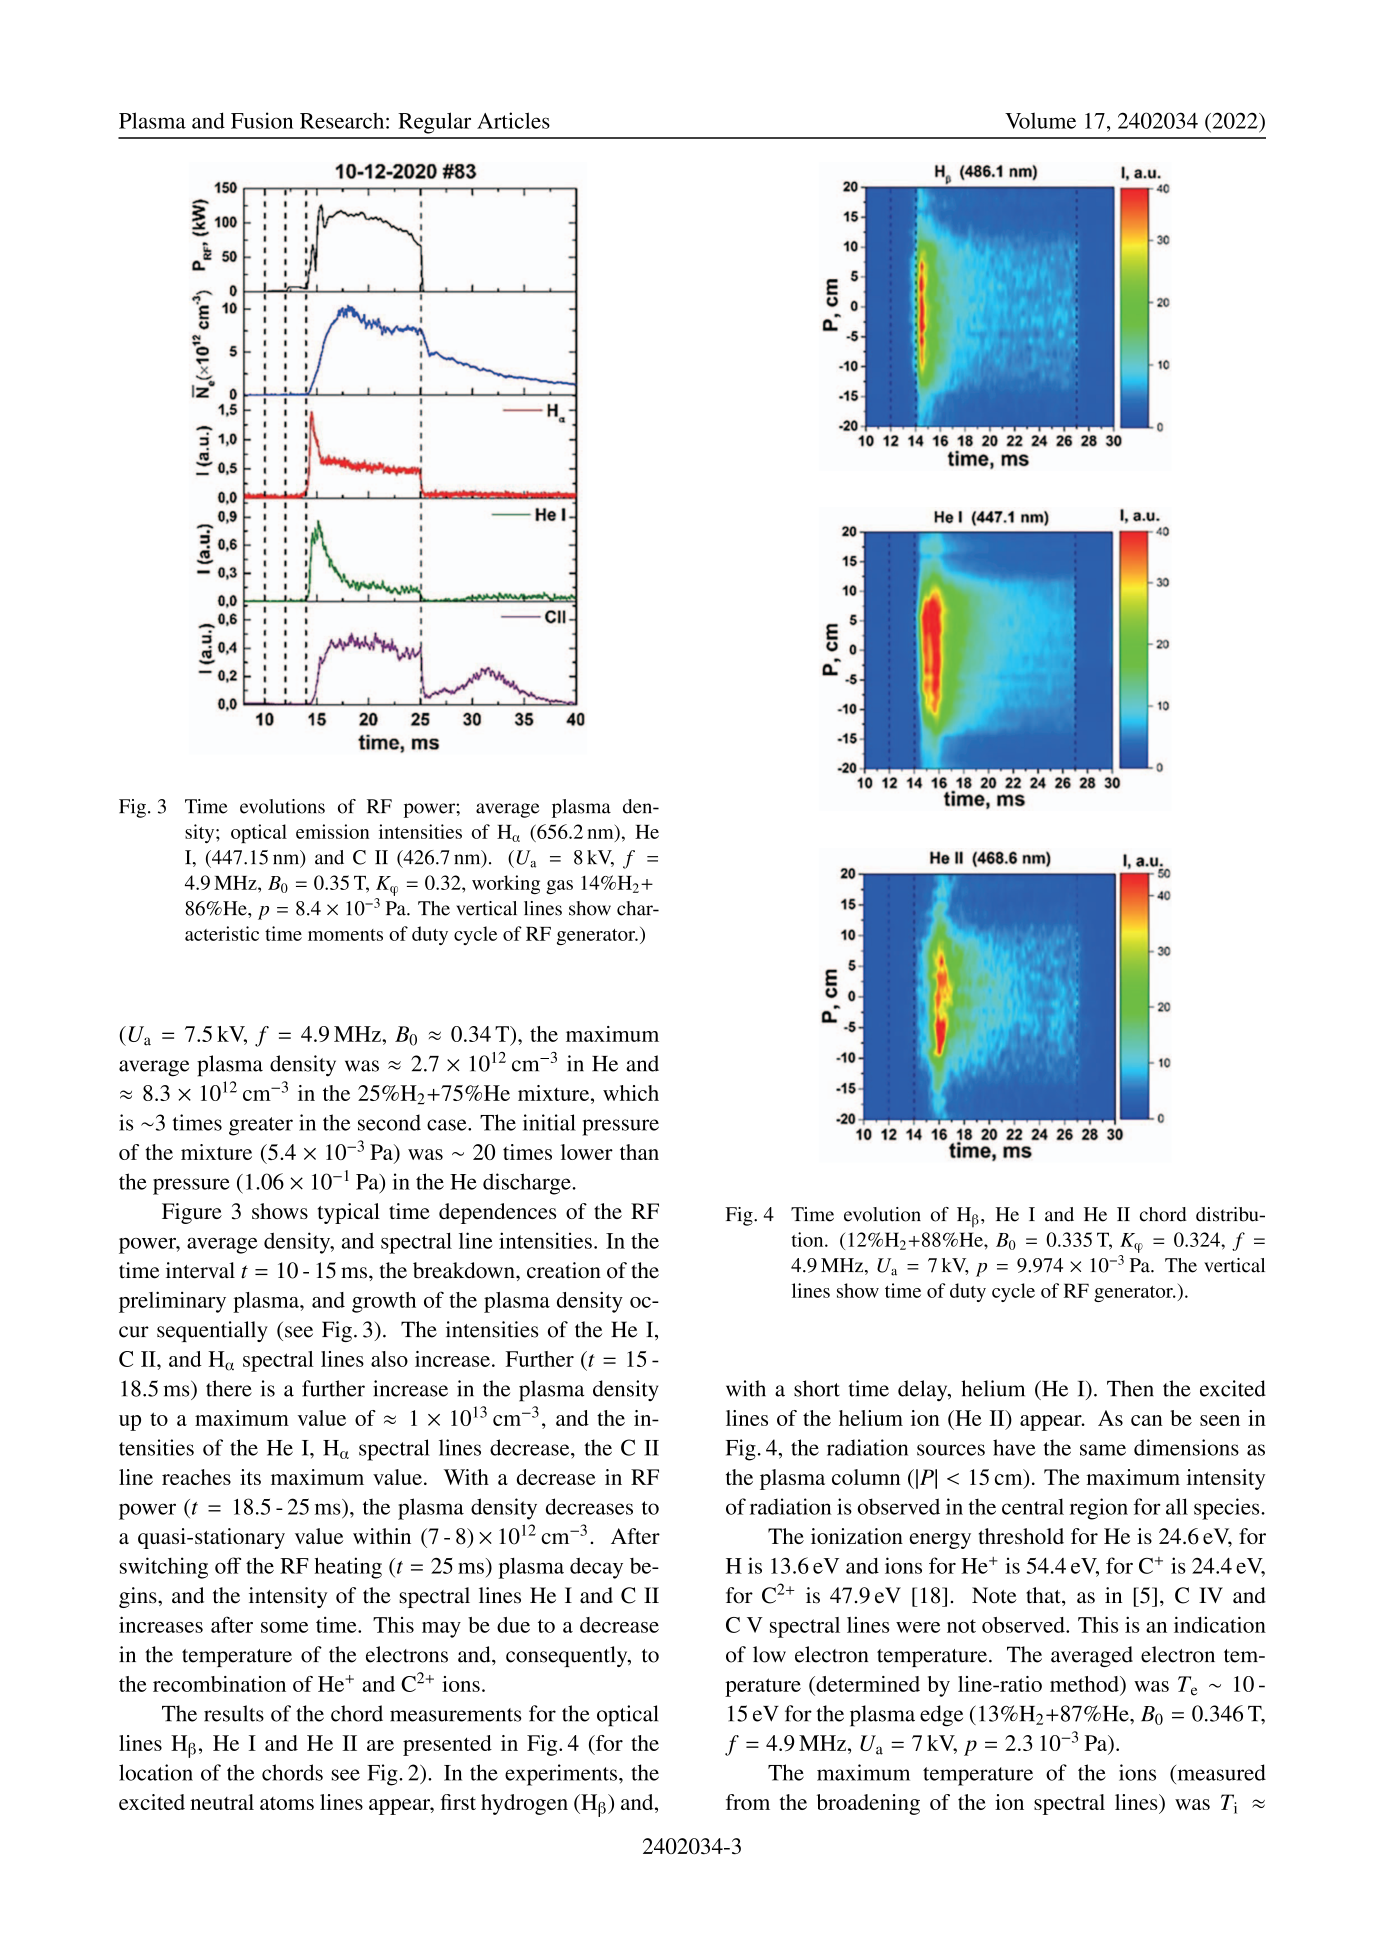 This screenshot has width=1384, height=1959. I want to click on Articles, so click(513, 120).
